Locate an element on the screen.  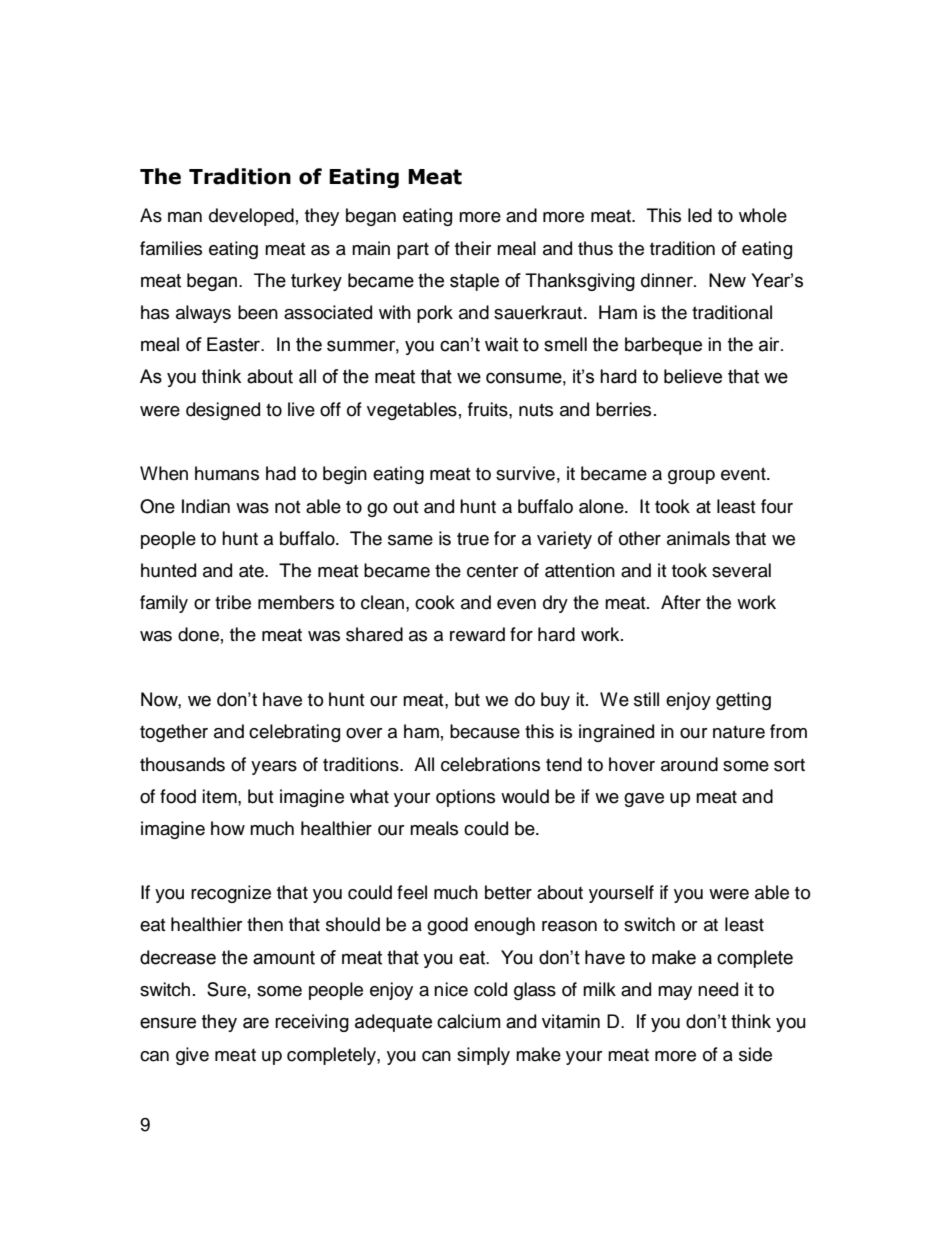
their is located at coordinates (473, 248).
